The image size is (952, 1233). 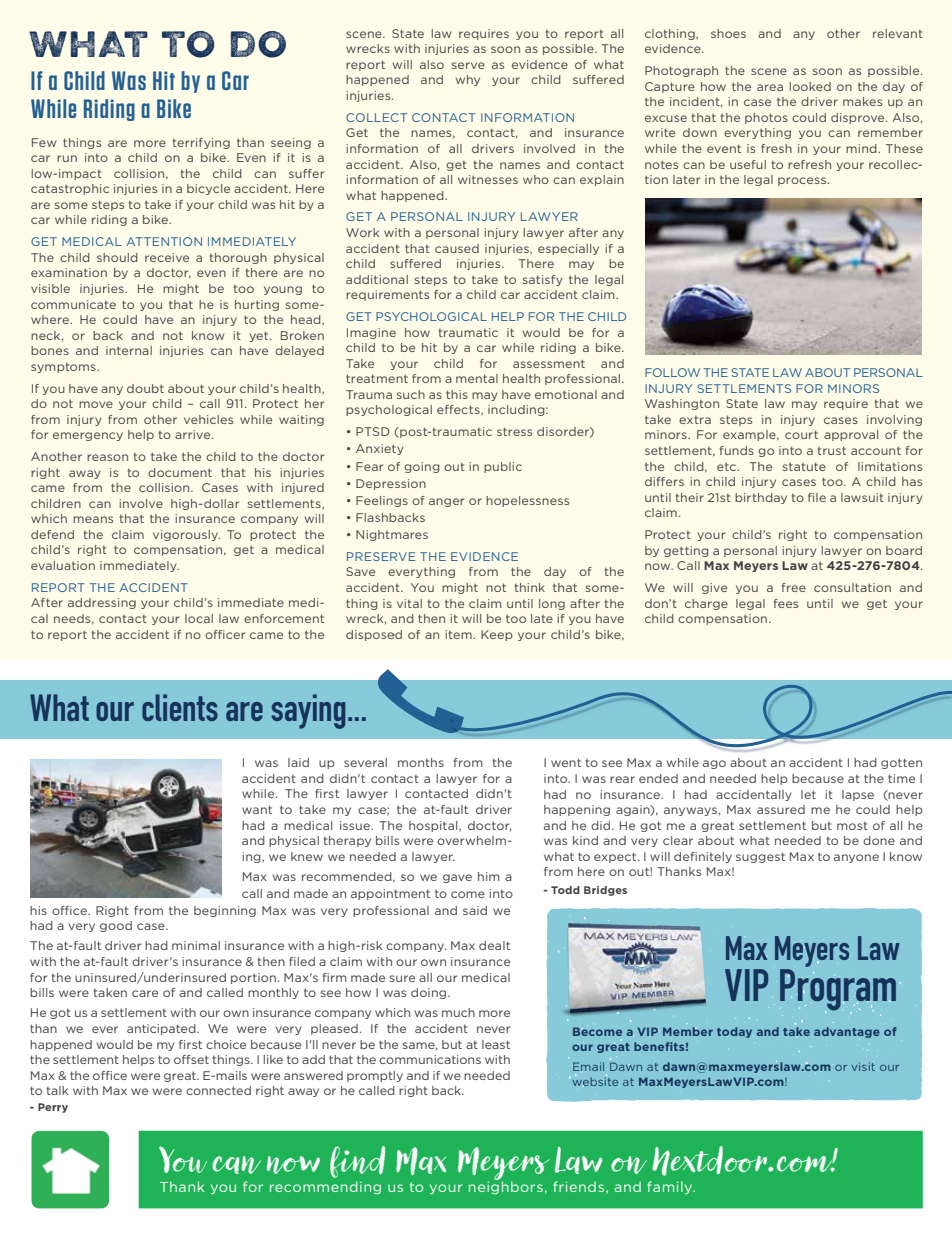 What do you see at coordinates (863, 1066) in the screenshot?
I see `visit` at bounding box center [863, 1066].
